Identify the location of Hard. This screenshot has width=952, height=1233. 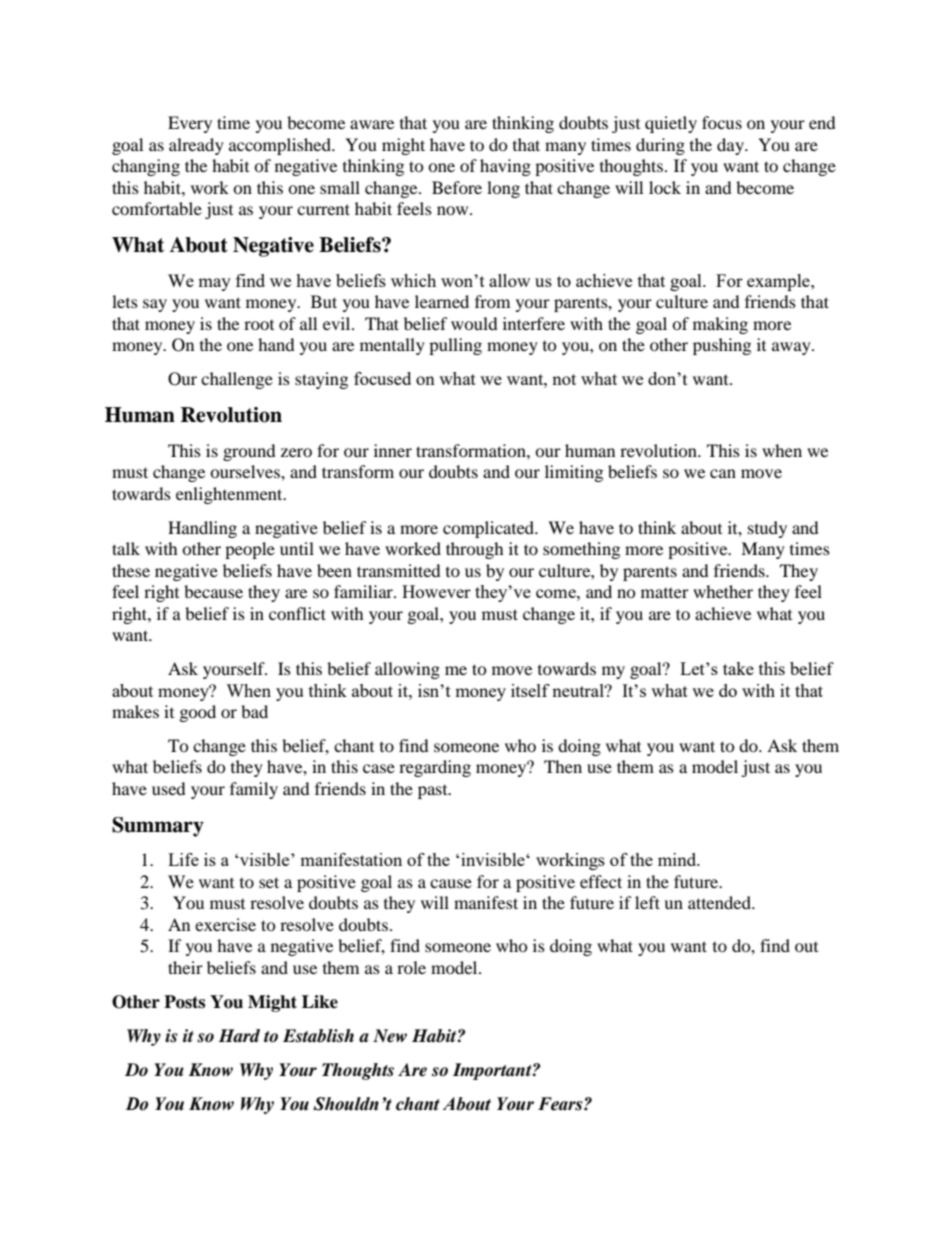
(239, 1036).
